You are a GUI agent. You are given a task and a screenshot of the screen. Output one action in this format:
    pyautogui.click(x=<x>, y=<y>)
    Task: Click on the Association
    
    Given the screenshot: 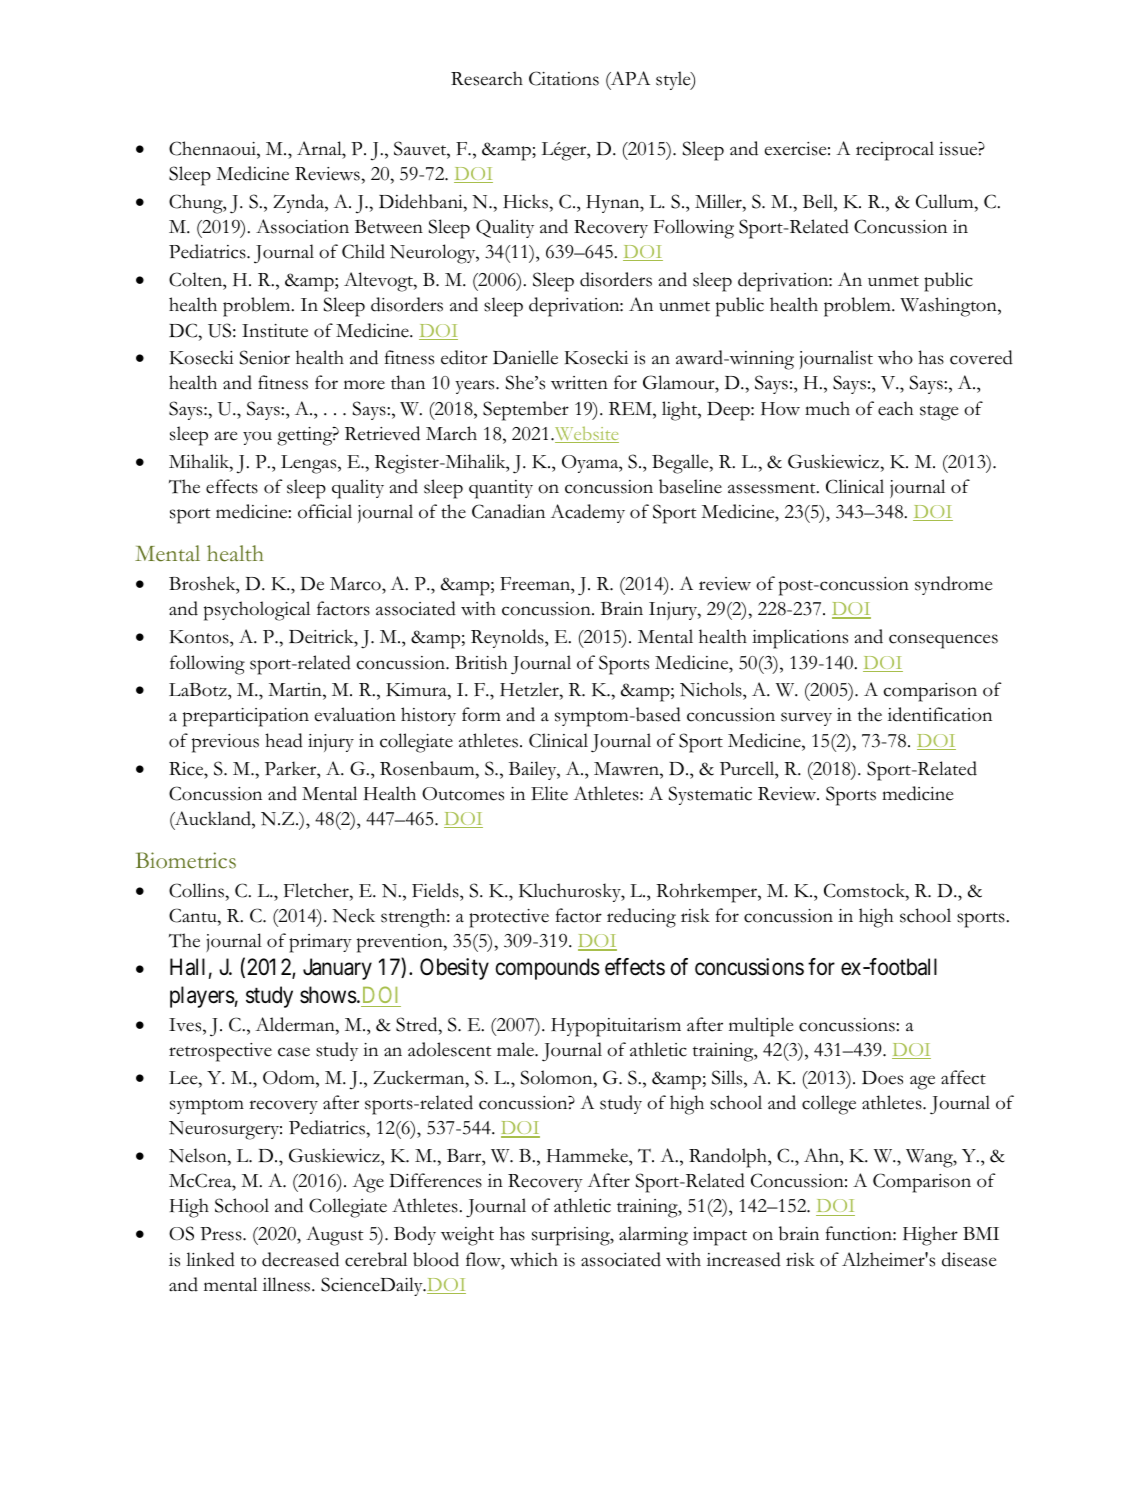 What is the action you would take?
    pyautogui.click(x=302, y=226)
